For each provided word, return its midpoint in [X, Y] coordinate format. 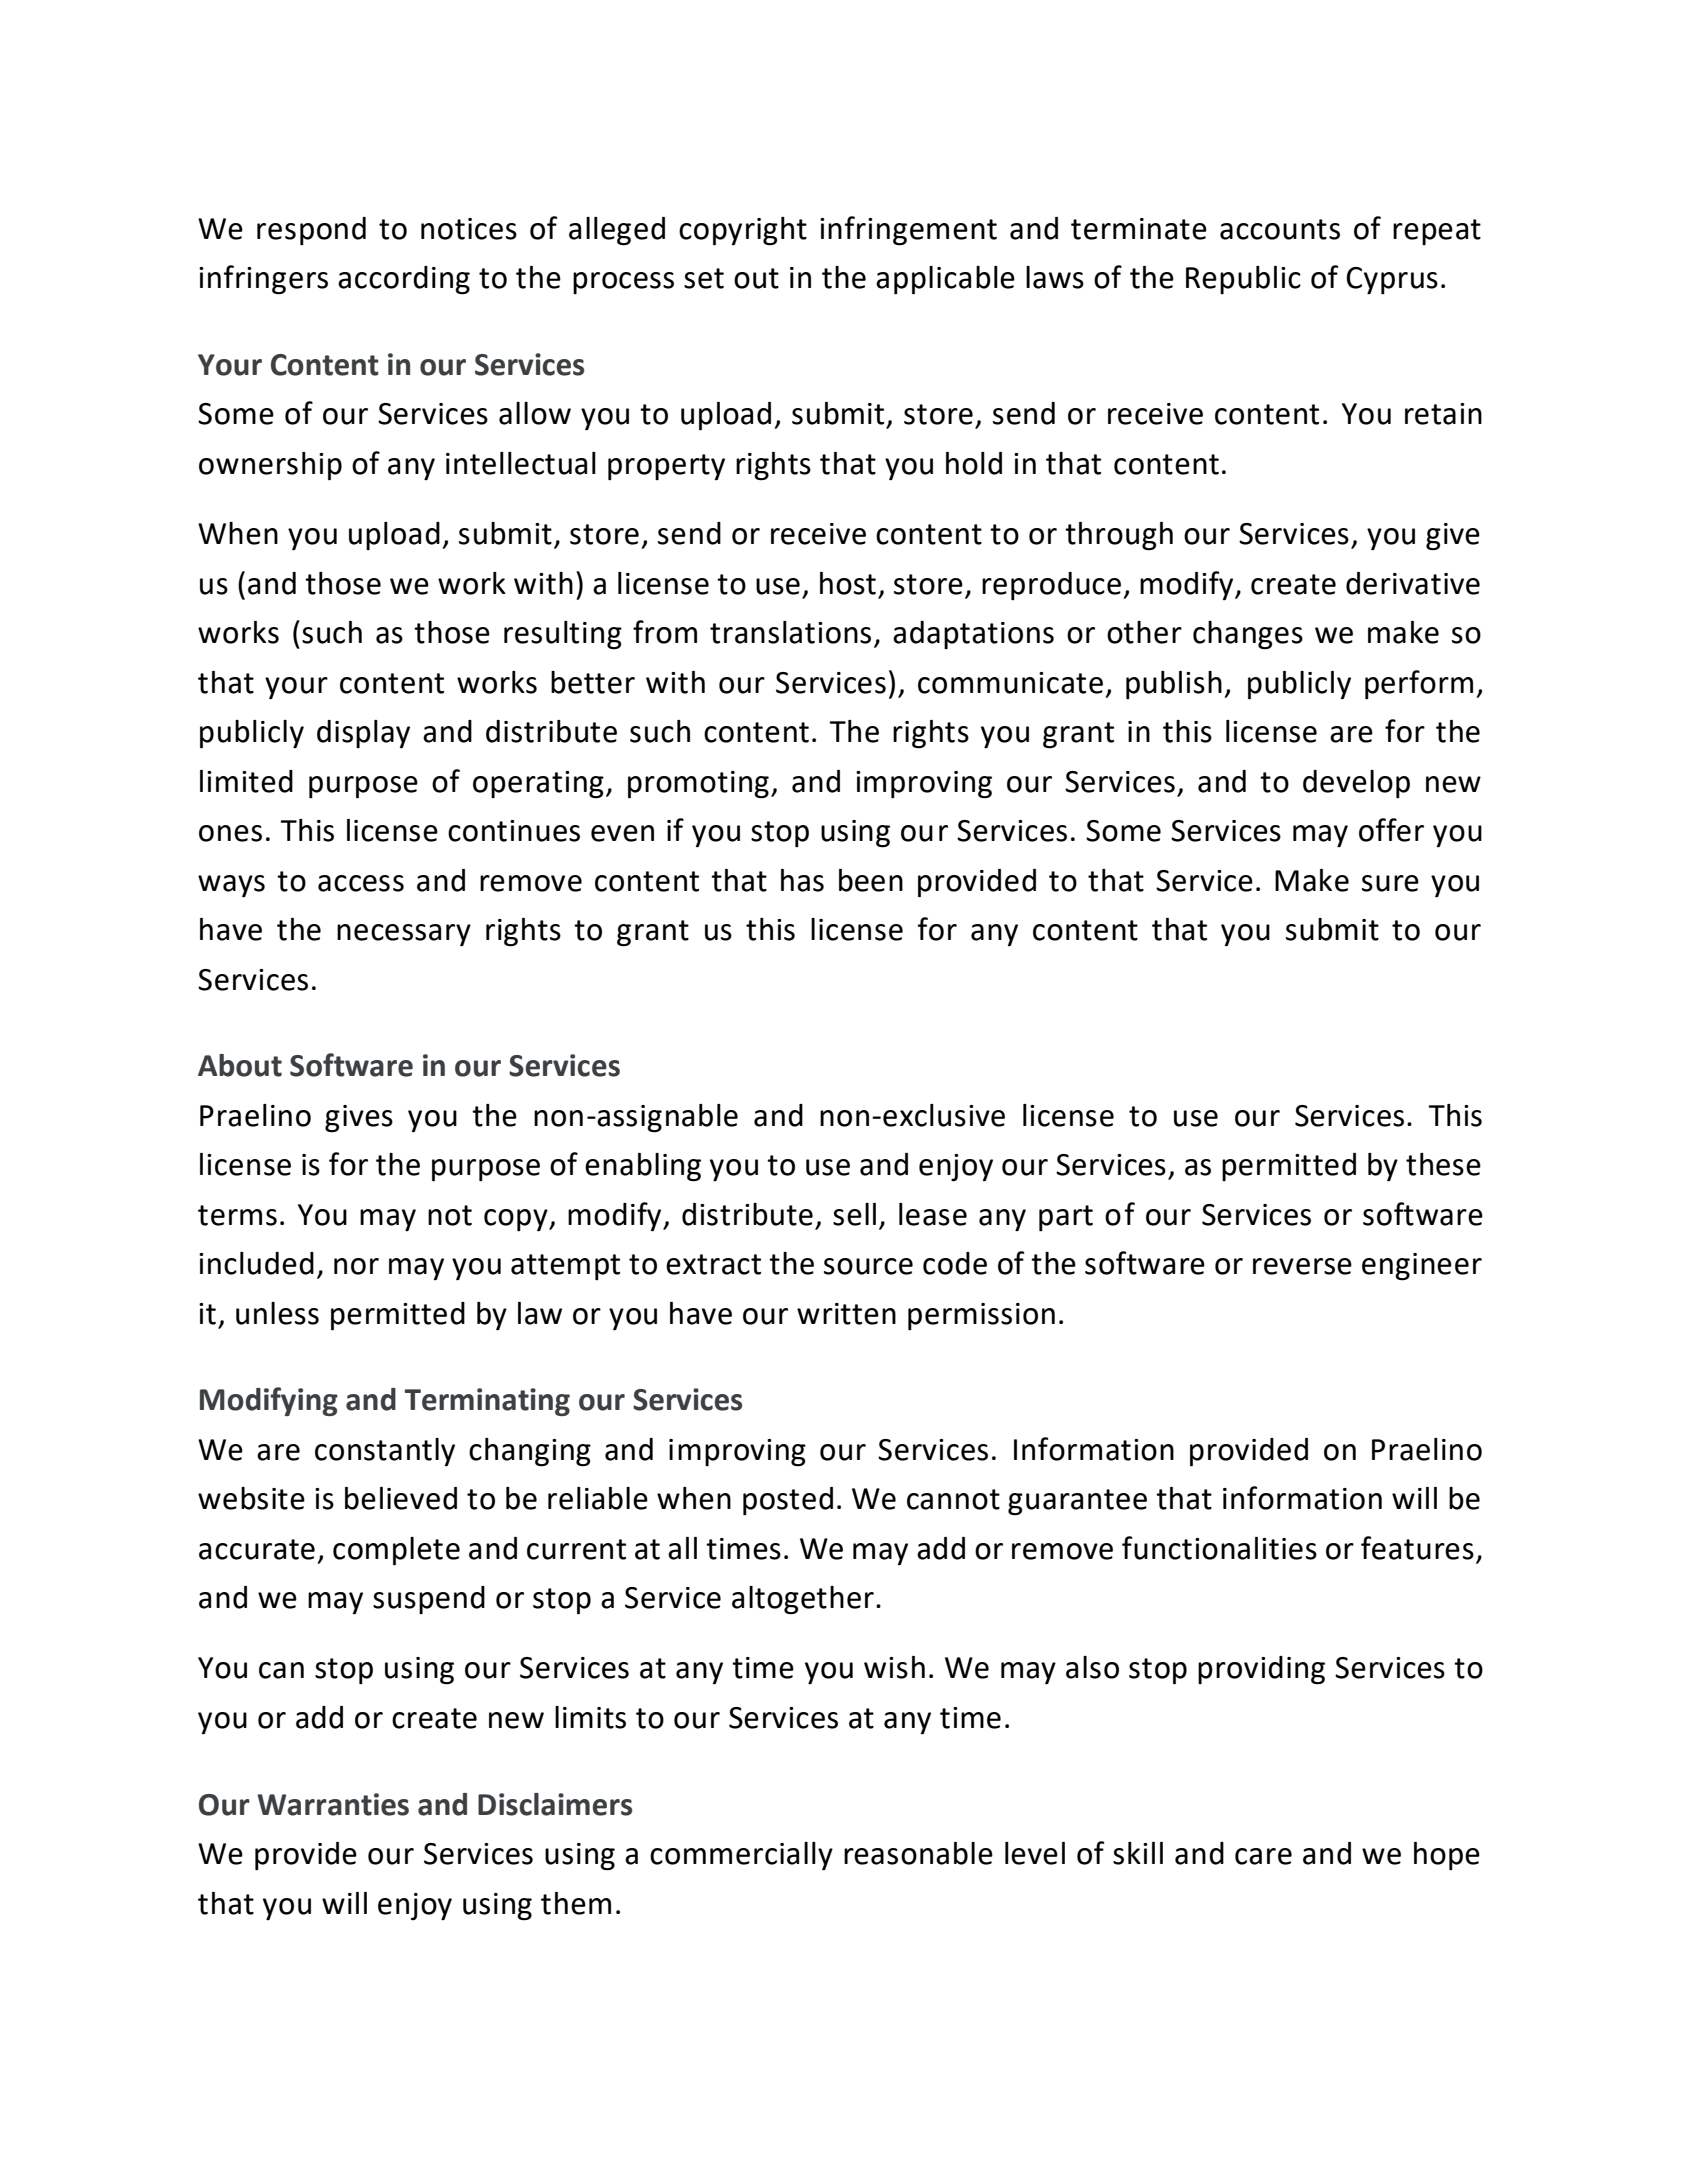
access [361, 883]
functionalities [1219, 1548]
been [871, 880]
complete [396, 1551]
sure [1390, 883]
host [848, 583]
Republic [1243, 280]
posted [788, 1501]
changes [1248, 635]
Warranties [333, 1804]
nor [356, 1266]
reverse [1302, 1266]
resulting [563, 635]
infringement [908, 231]
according [404, 280]
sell [854, 1214]
